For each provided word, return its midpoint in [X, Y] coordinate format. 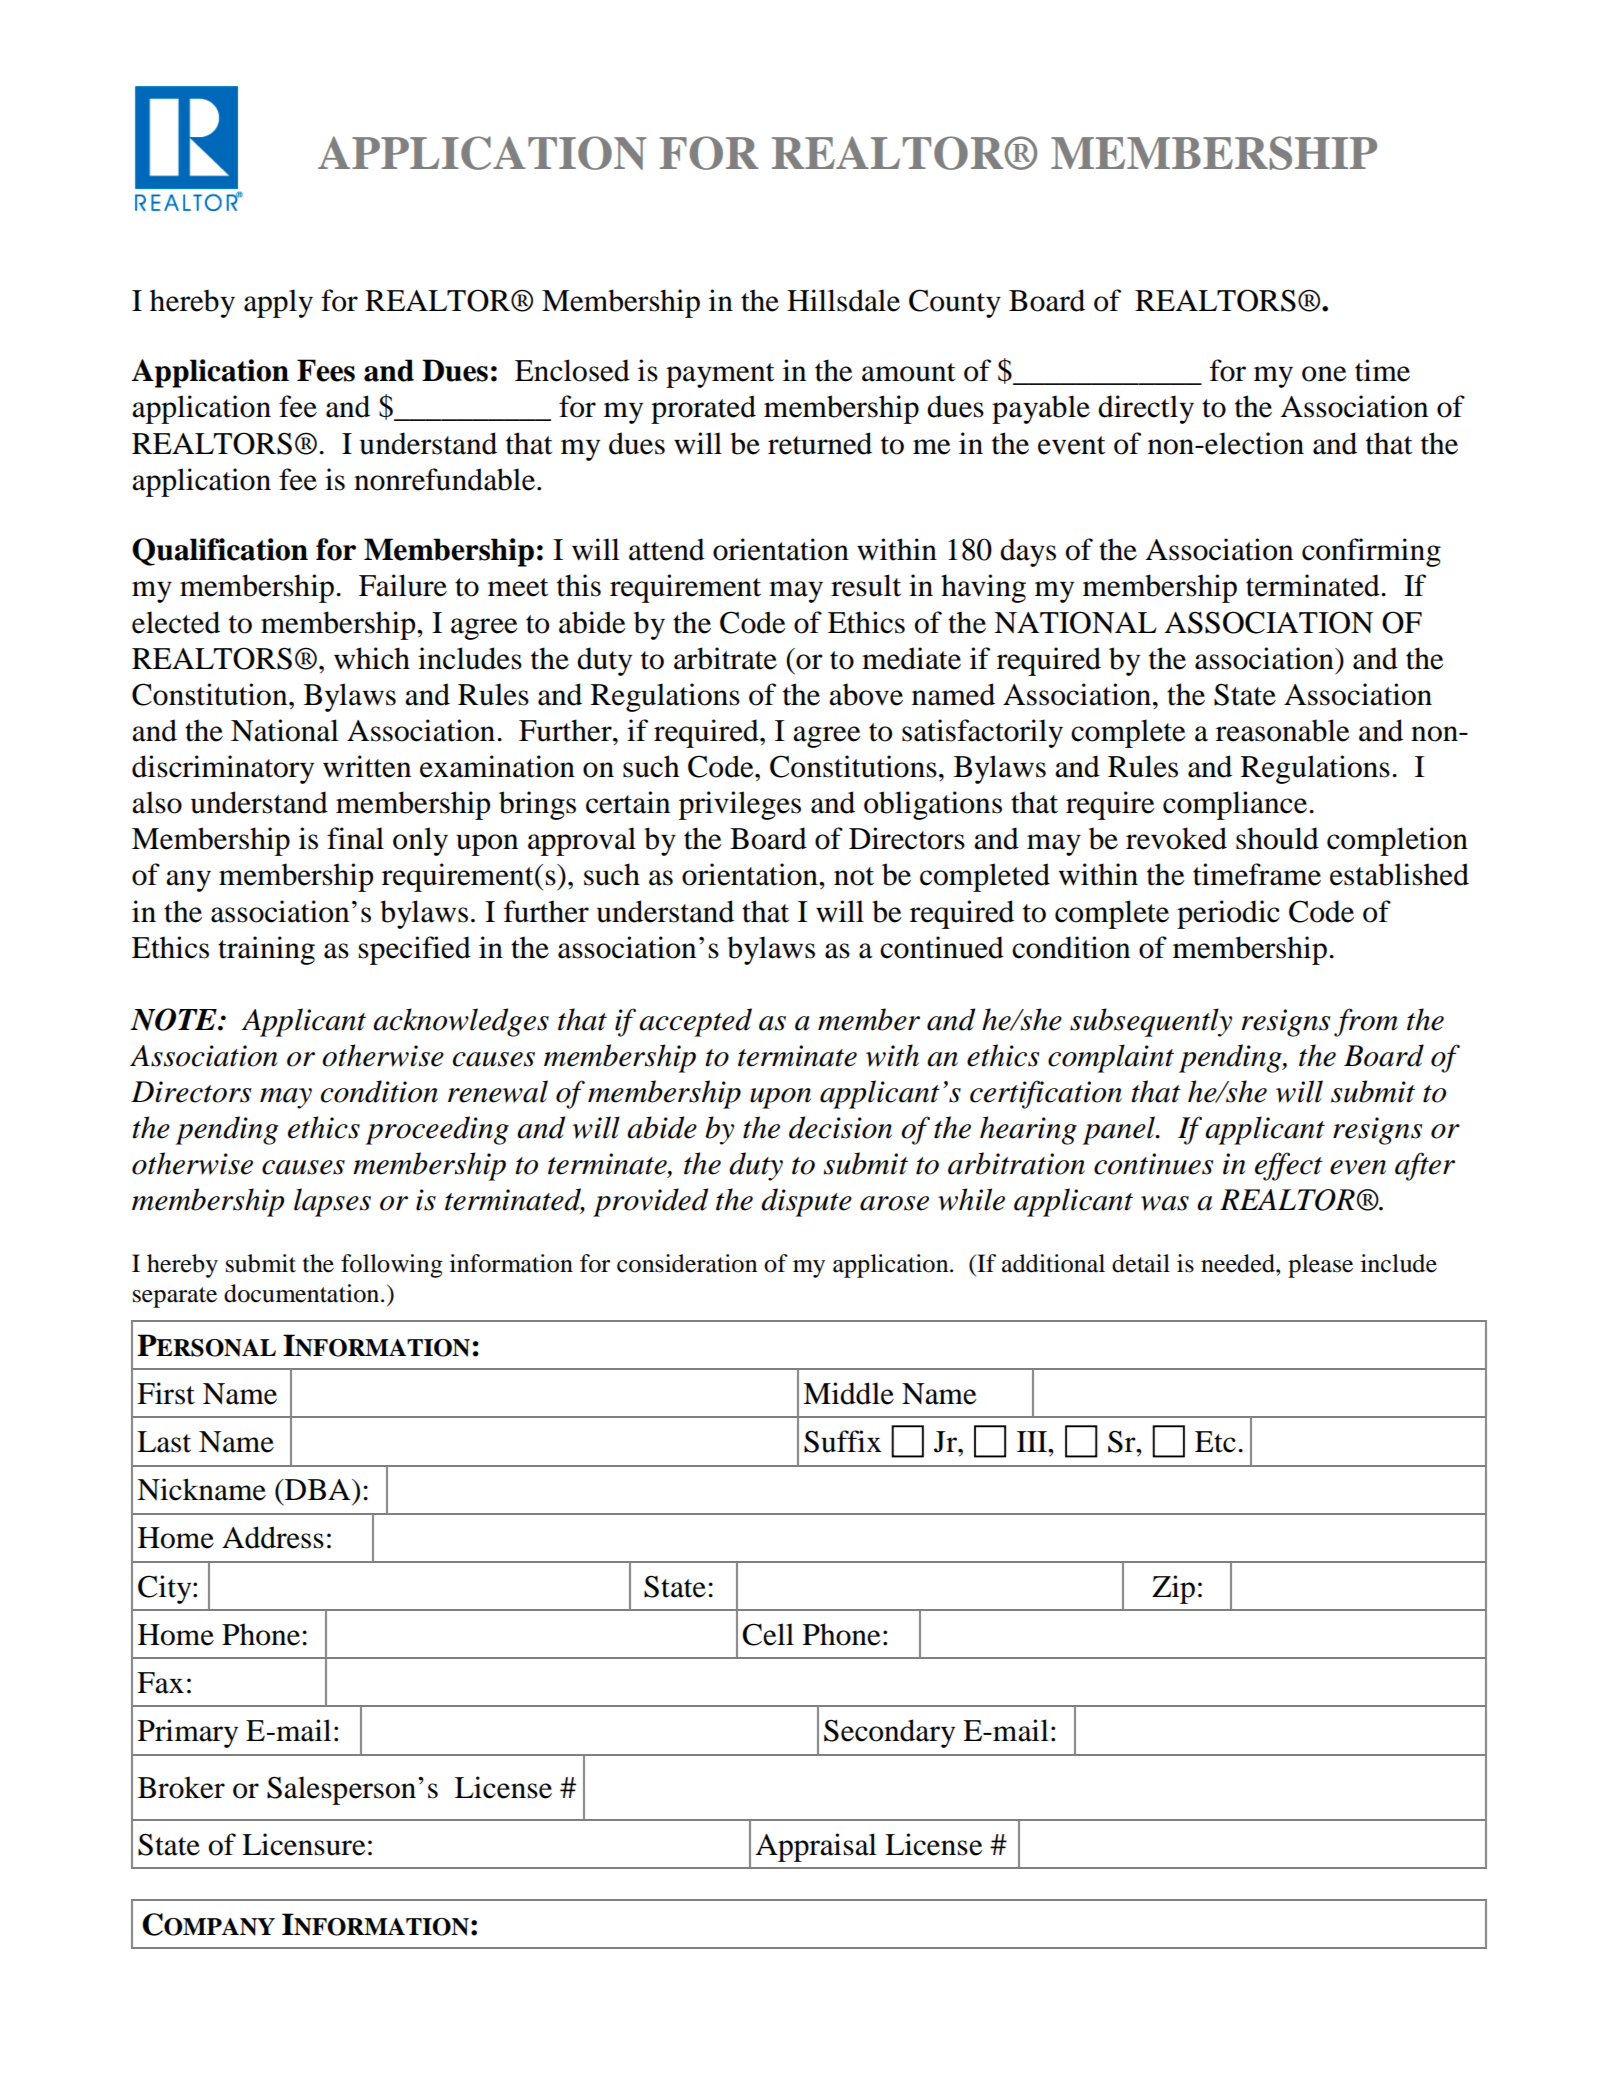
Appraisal [816, 1847]
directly [1146, 409]
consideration [687, 1263]
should [1277, 838]
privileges [740, 805]
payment [720, 375]
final [355, 838]
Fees [326, 370]
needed [1239, 1263]
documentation [303, 1293]
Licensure [304, 1844]
